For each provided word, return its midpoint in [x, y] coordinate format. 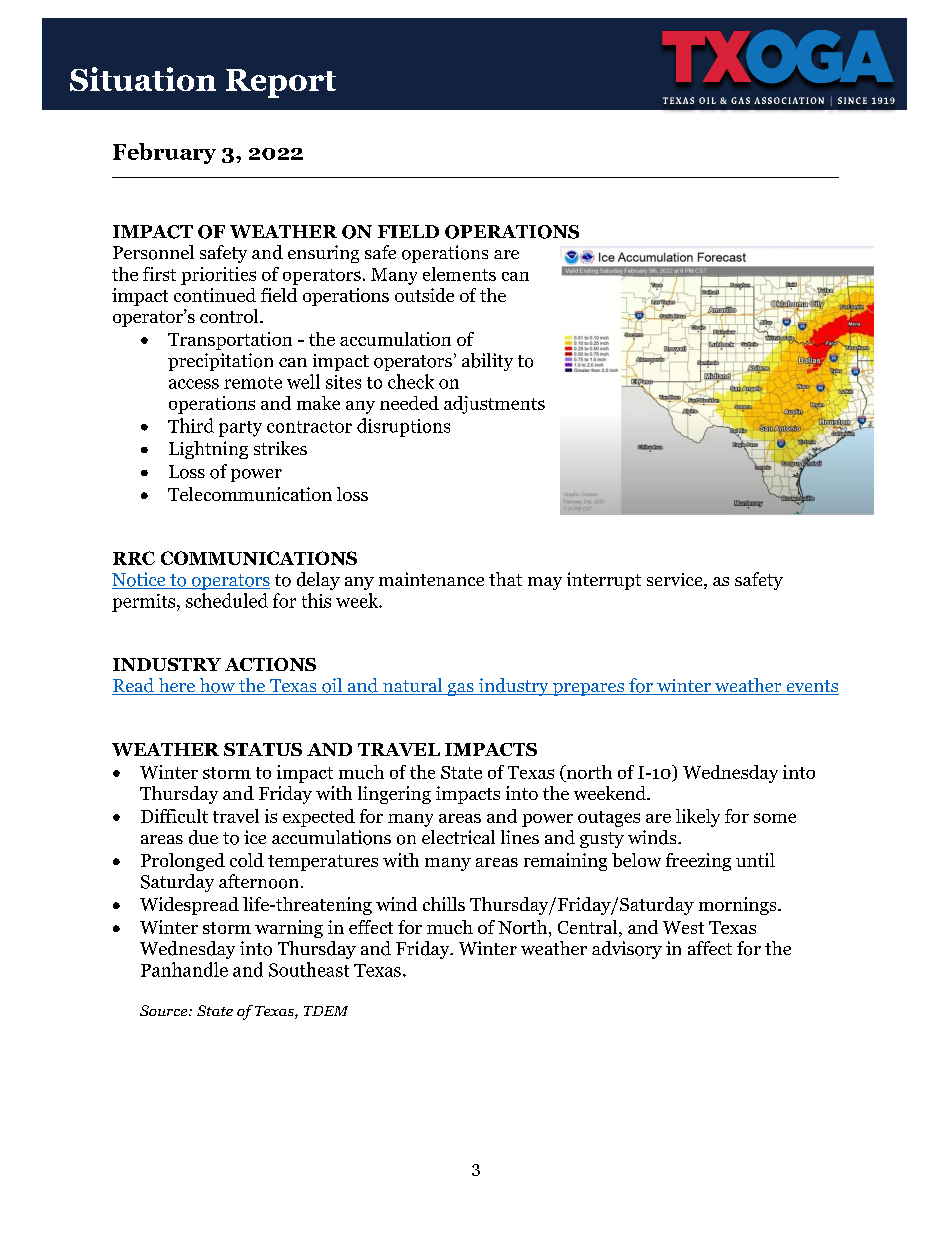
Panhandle [184, 969]
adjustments [494, 405]
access [194, 384]
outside [424, 295]
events [811, 687]
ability [487, 362]
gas [460, 689]
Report [281, 83]
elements [459, 274]
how [217, 686]
